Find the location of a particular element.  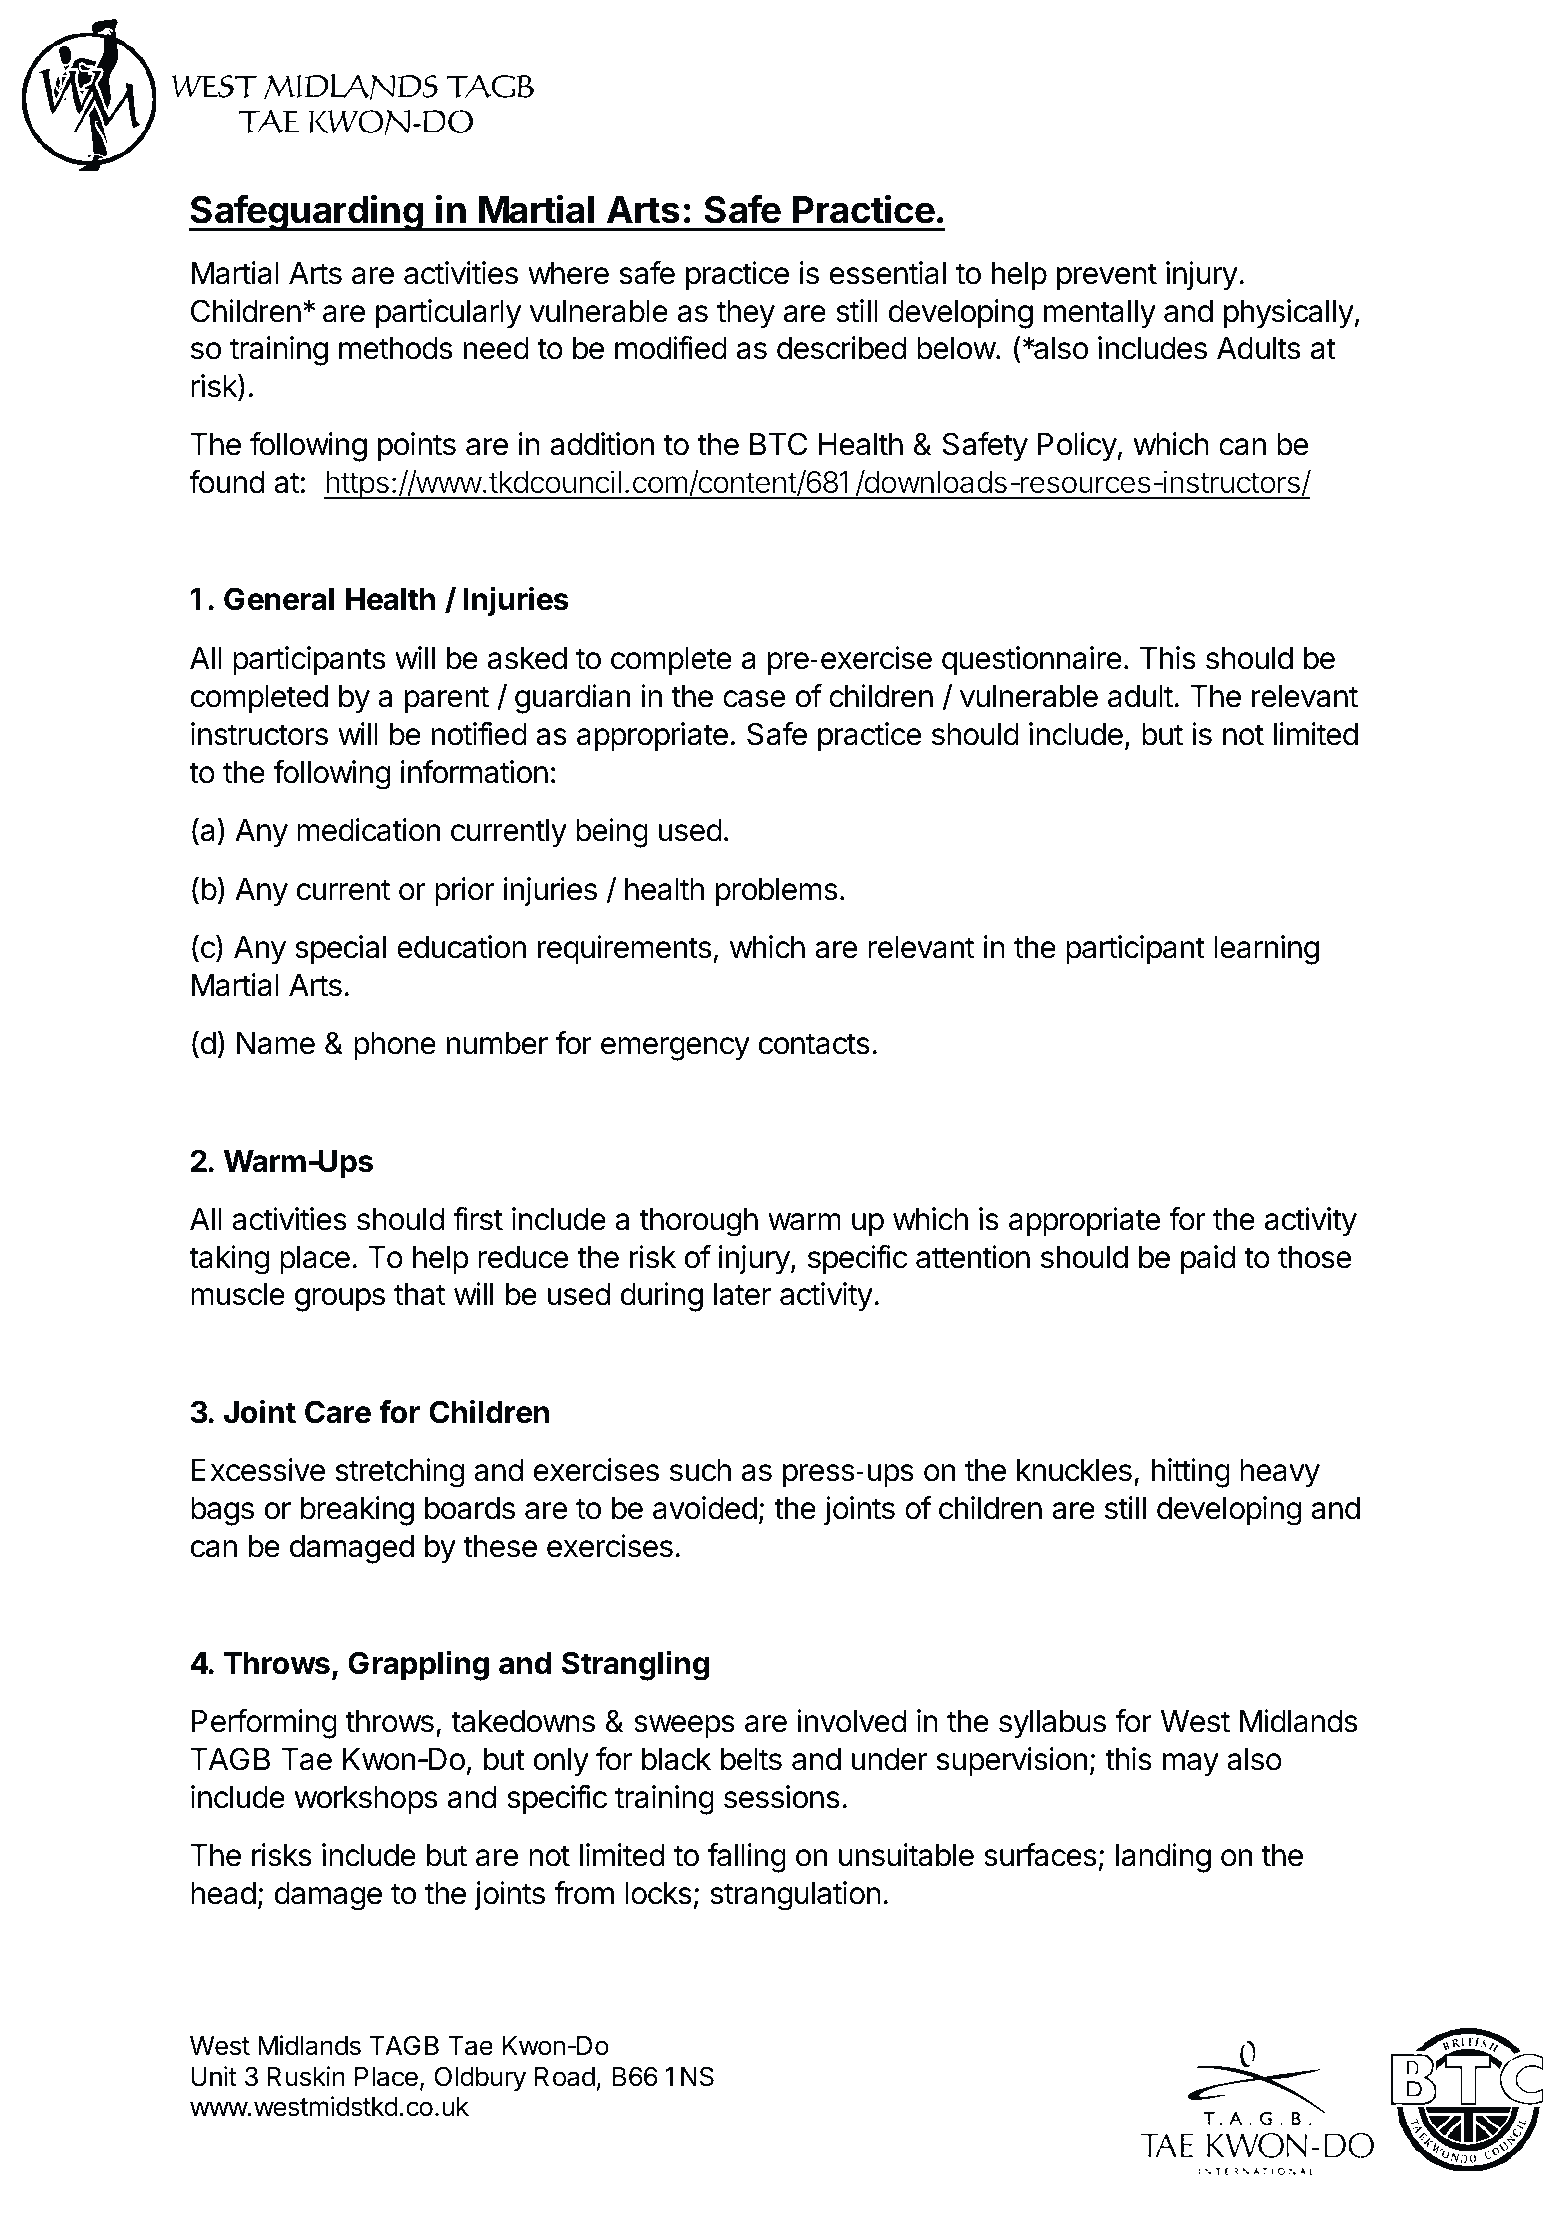

mentally is located at coordinates (1100, 314).
